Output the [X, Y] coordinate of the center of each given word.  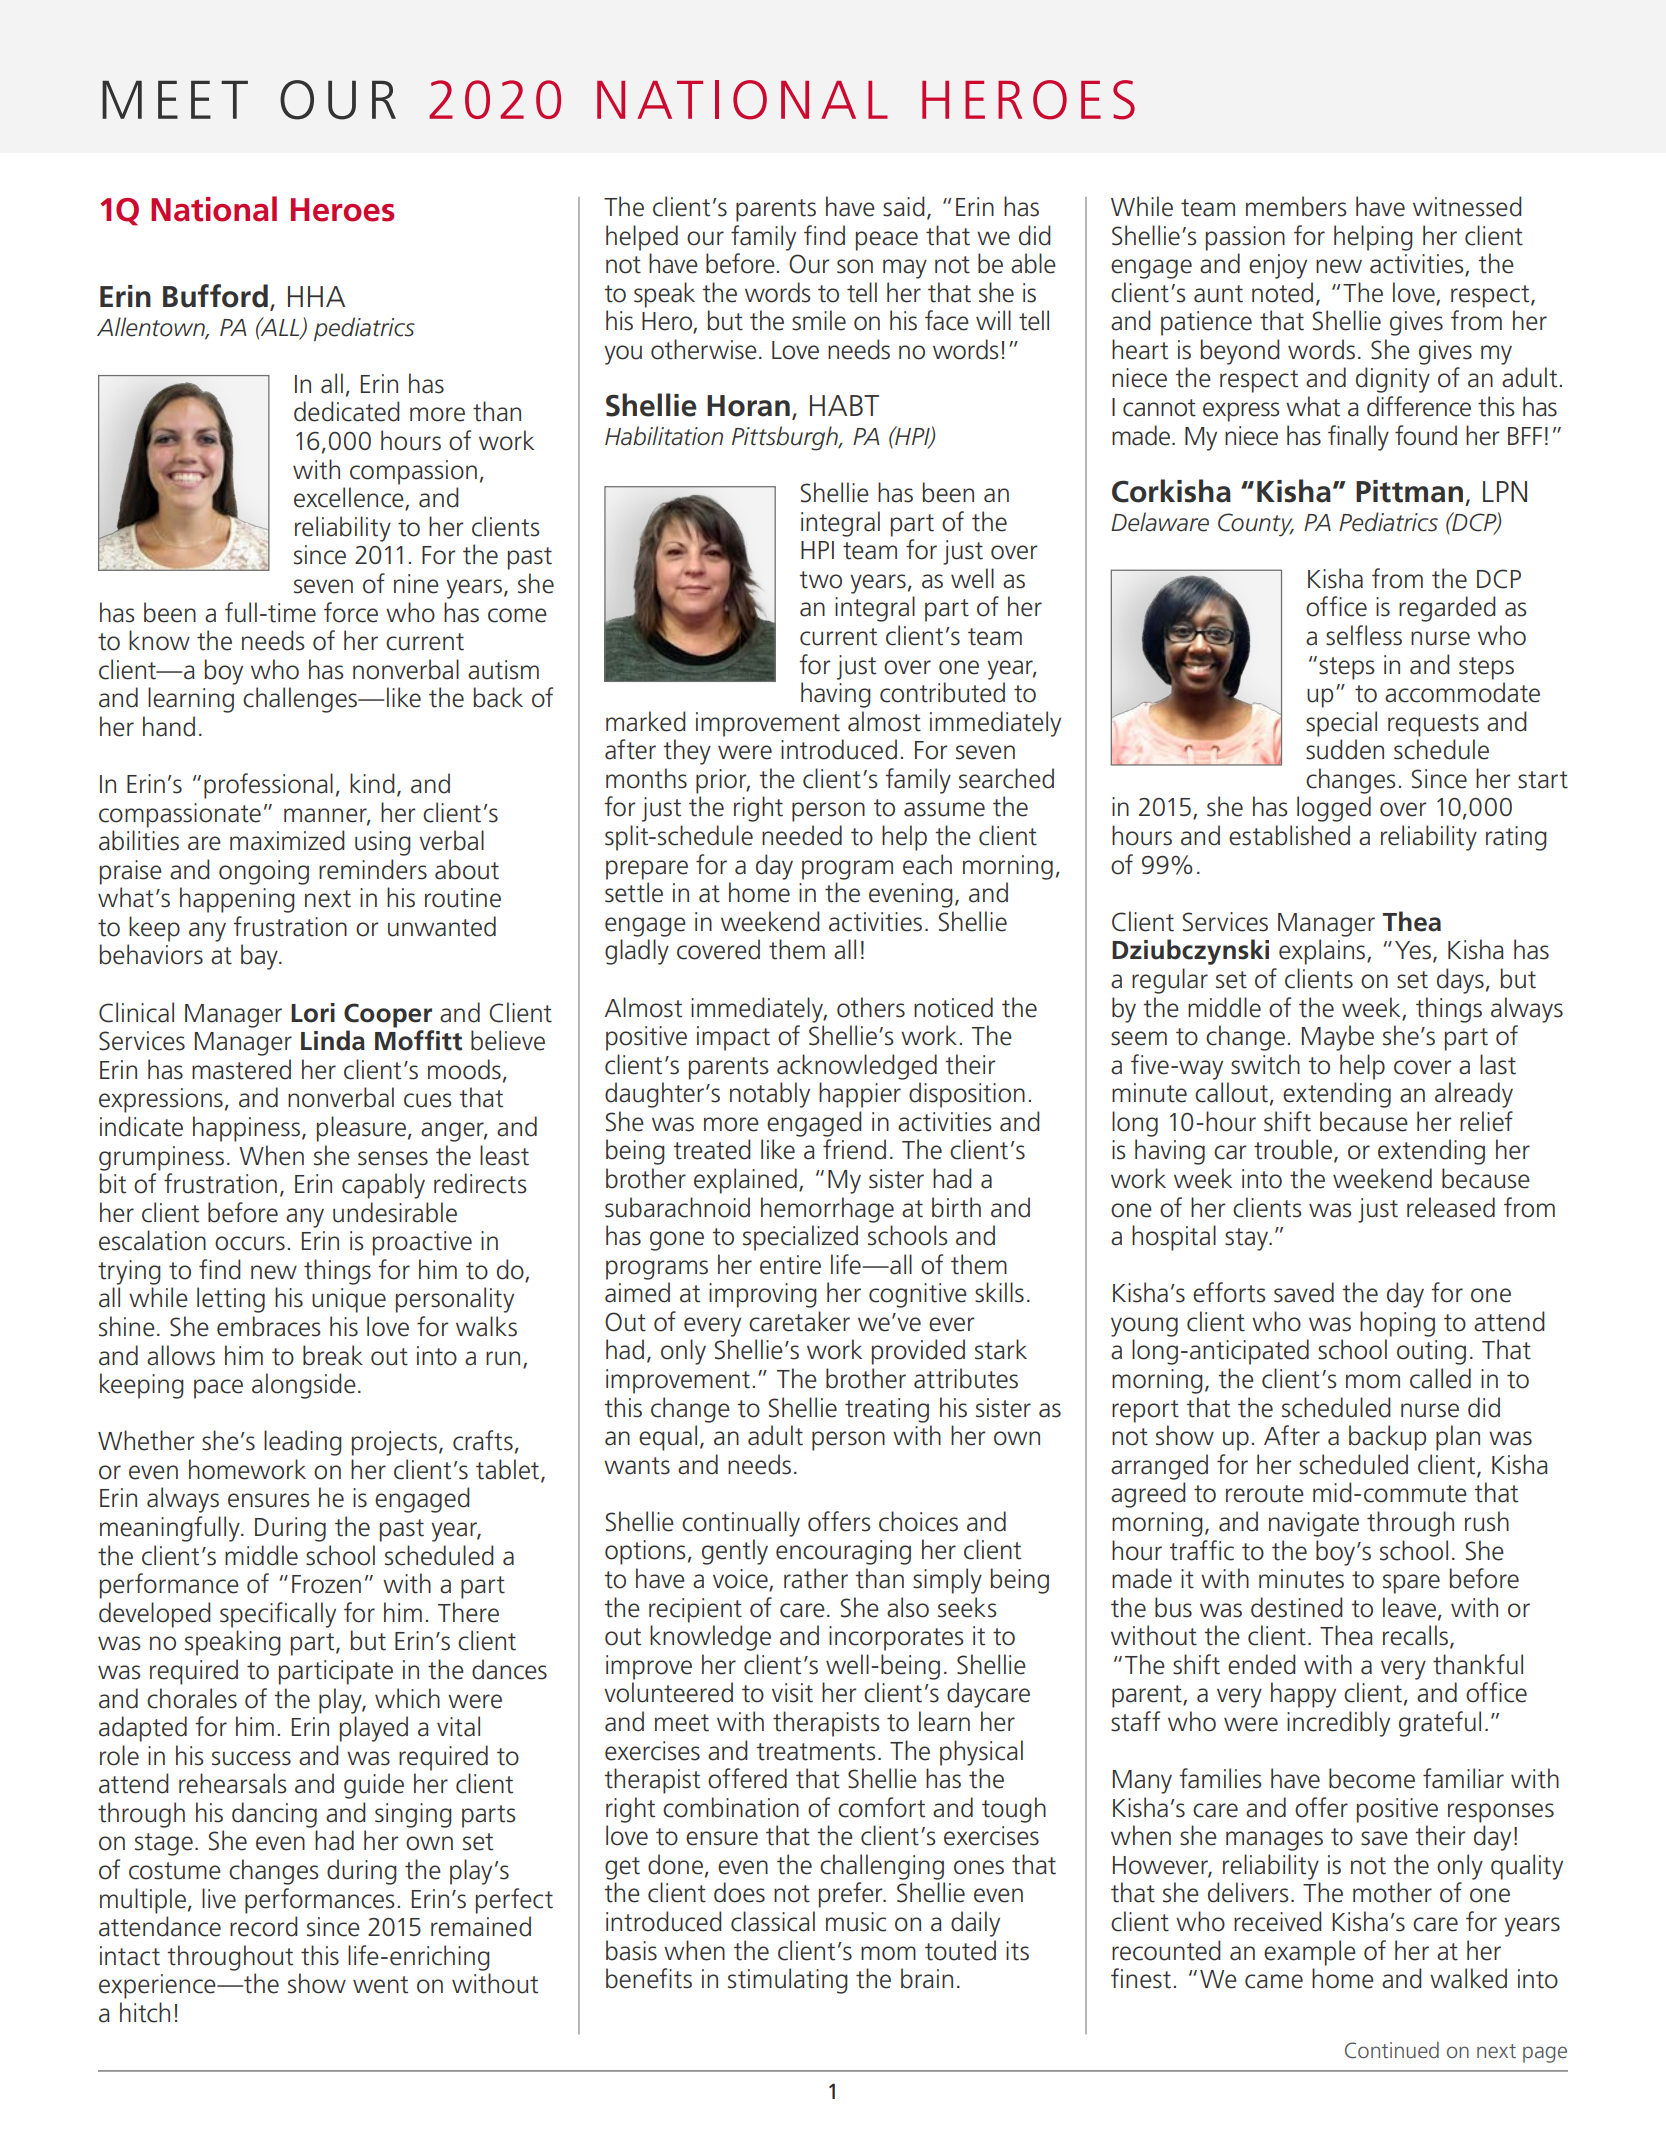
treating [887, 1410]
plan [1458, 1438]
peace [887, 241]
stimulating [788, 1981]
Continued [1392, 2049]
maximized [287, 840]
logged [1334, 809]
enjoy [1278, 266]
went [380, 1985]
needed [802, 835]
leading [303, 1443]
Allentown [152, 327]
